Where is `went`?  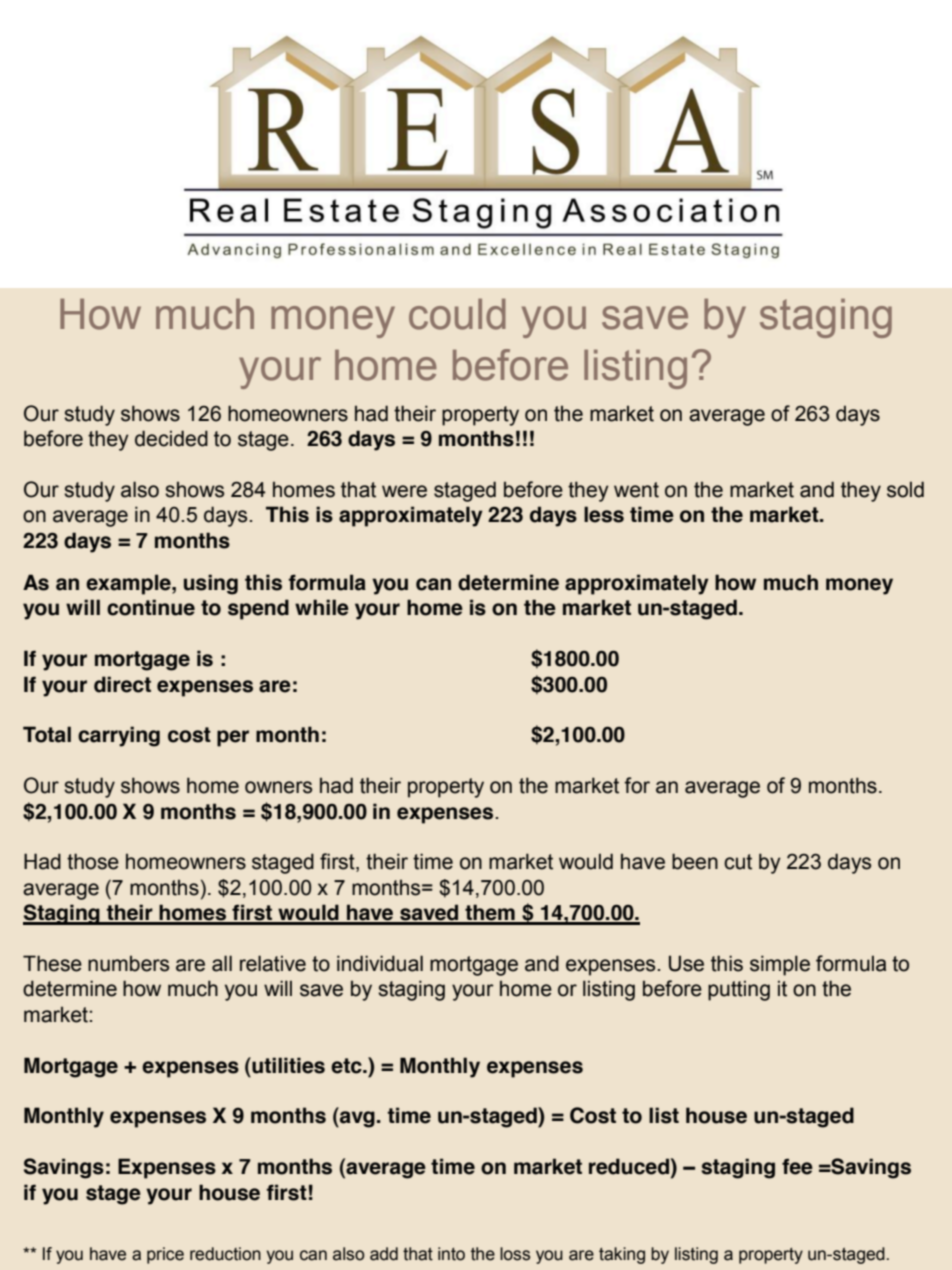
went is located at coordinates (636, 490).
